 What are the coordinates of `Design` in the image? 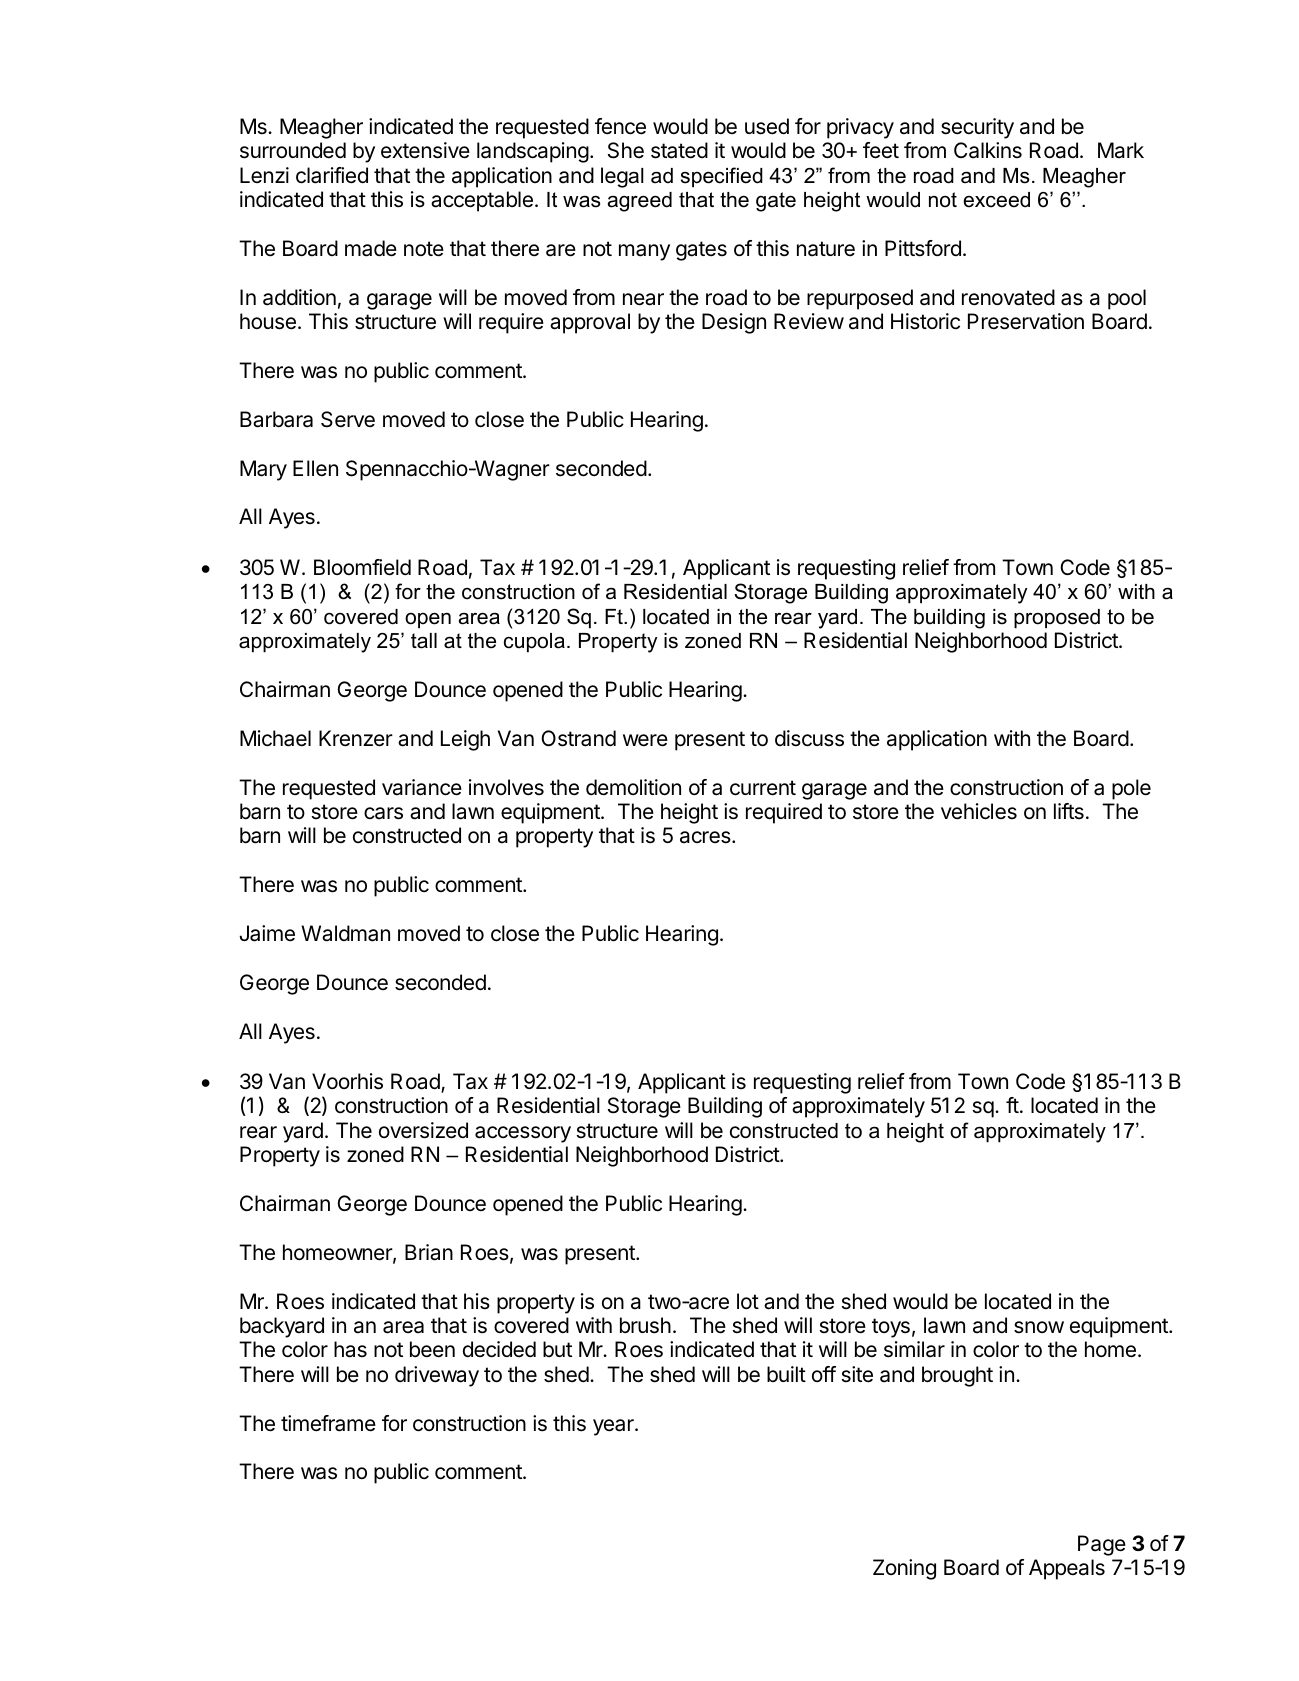 It's located at (734, 323).
